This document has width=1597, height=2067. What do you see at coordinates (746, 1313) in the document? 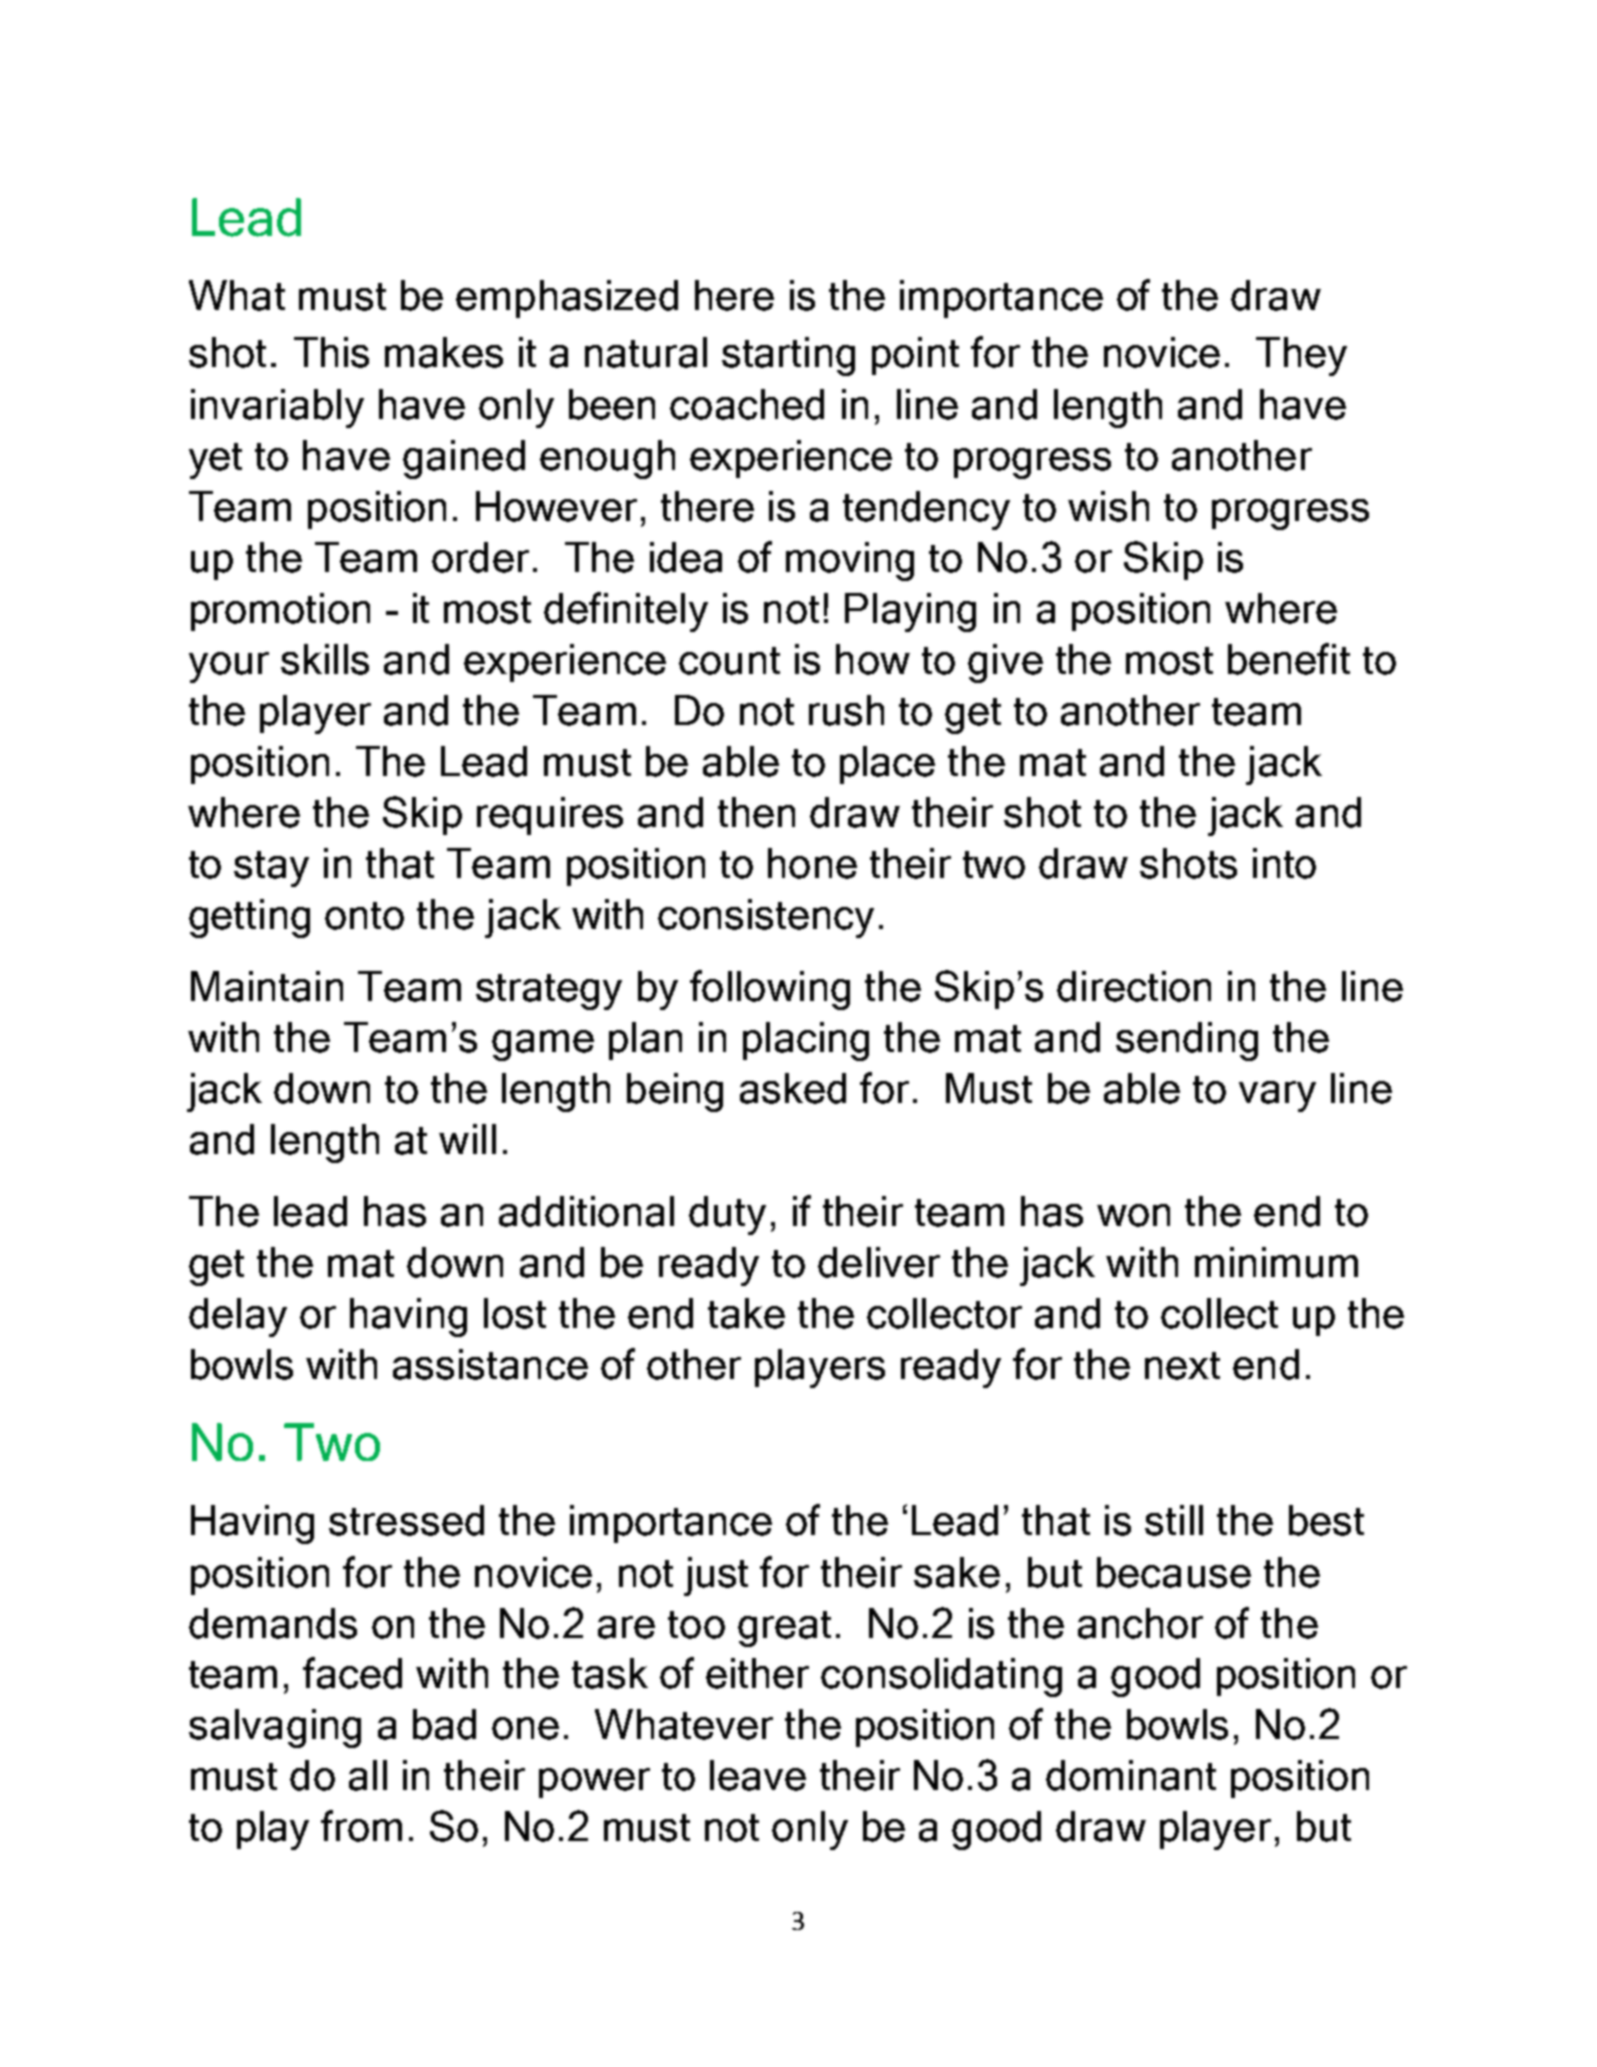
I see `take` at bounding box center [746, 1313].
